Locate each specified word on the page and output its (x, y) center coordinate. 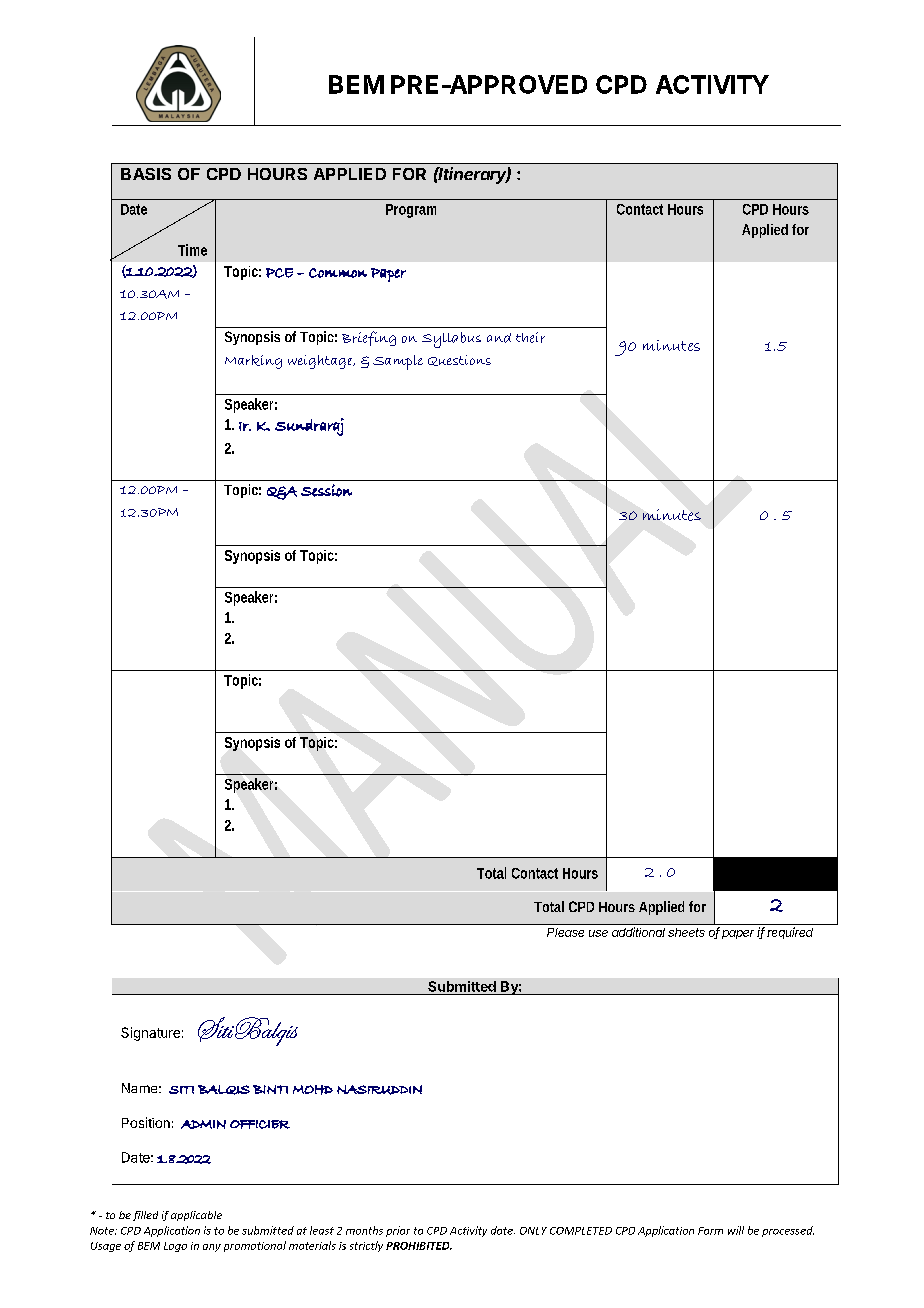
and (499, 338)
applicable (196, 1216)
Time (192, 250)
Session (326, 490)
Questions (459, 360)
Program (411, 211)
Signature (150, 1034)
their (530, 337)
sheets (686, 932)
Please (565, 932)
